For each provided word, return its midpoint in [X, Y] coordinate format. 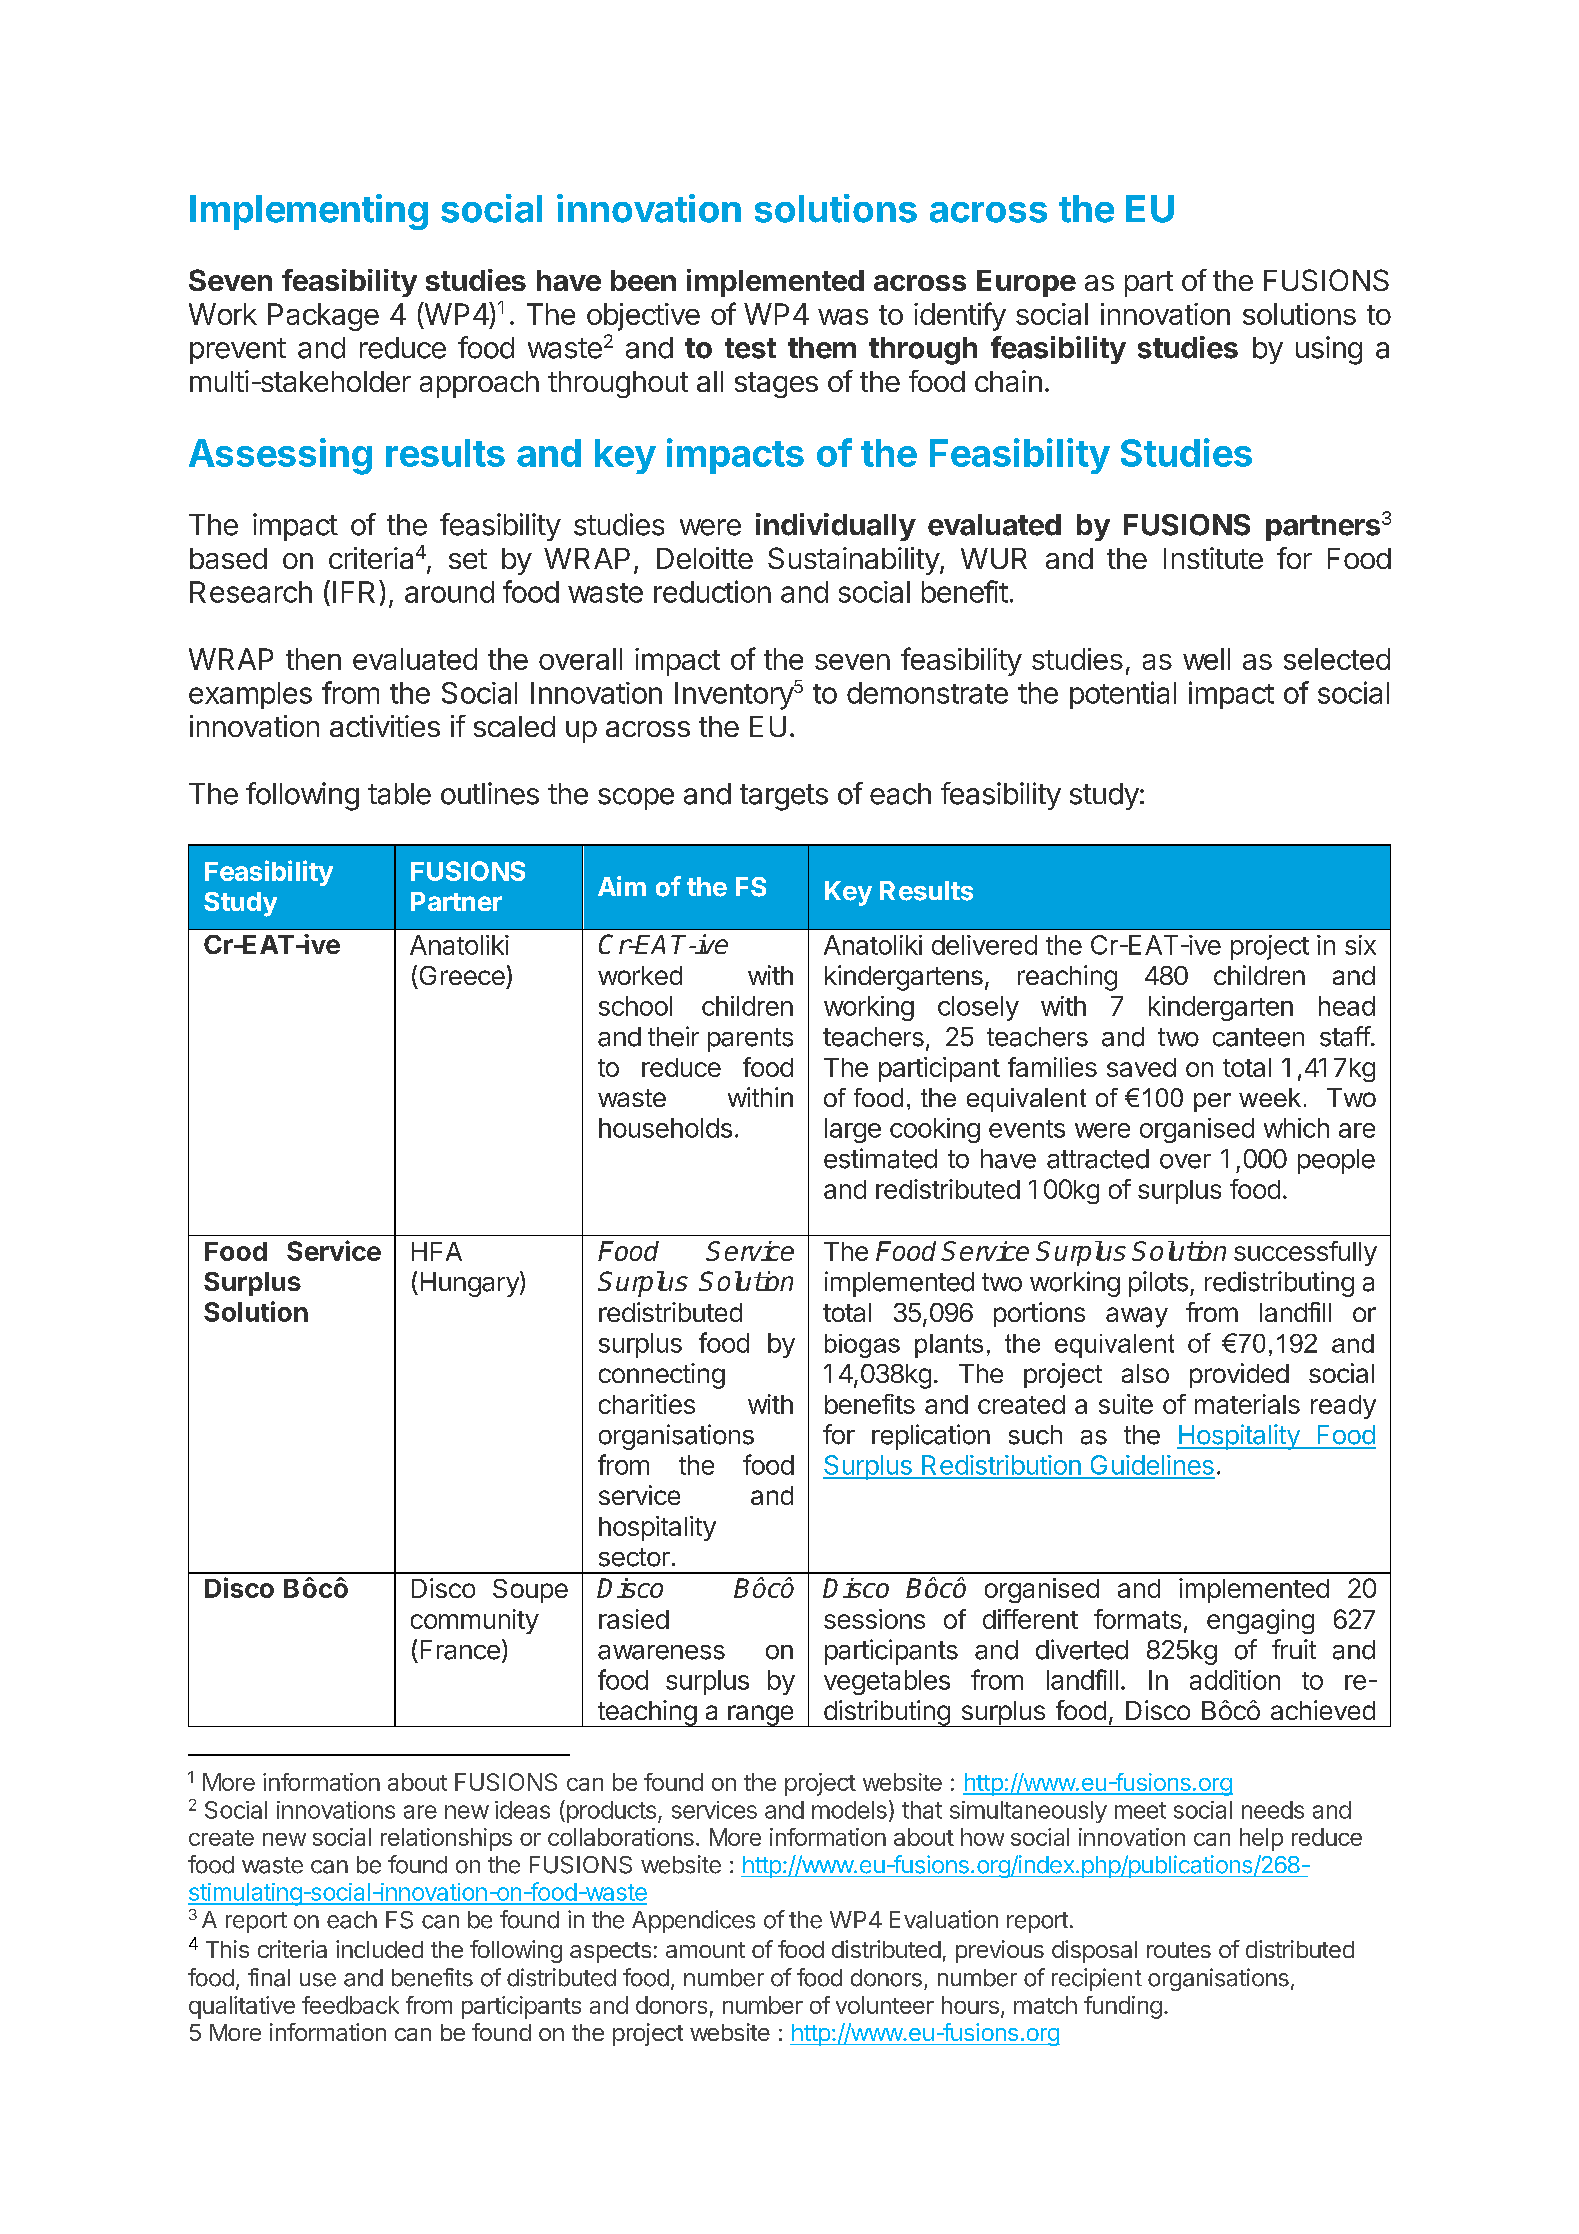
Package [323, 317]
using [1329, 350]
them [822, 348]
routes [1179, 1950]
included [379, 1949]
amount [705, 1950]
